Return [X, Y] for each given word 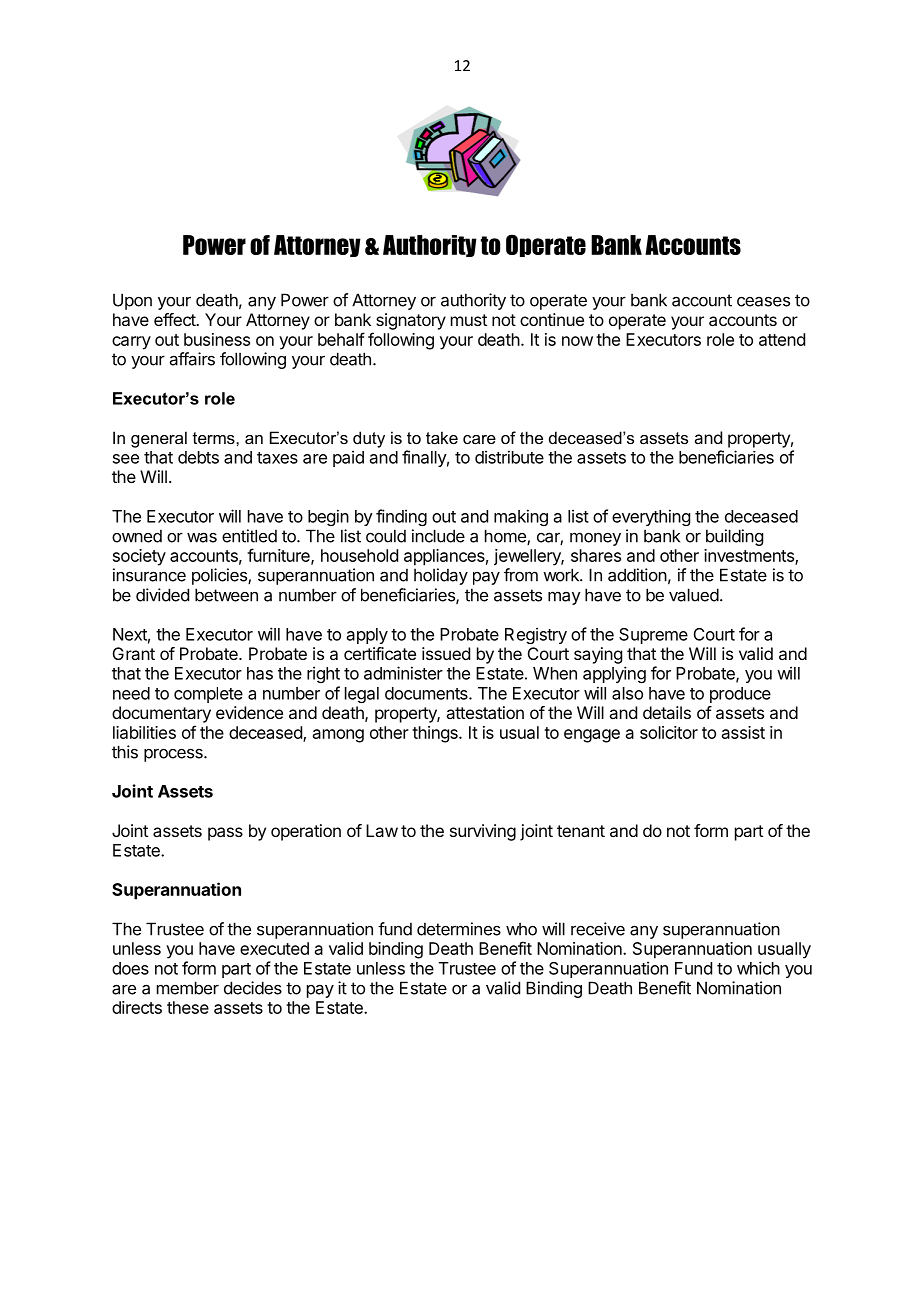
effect [175, 319]
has [260, 673]
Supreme [653, 636]
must [469, 320]
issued [446, 653]
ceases [763, 301]
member [188, 988]
